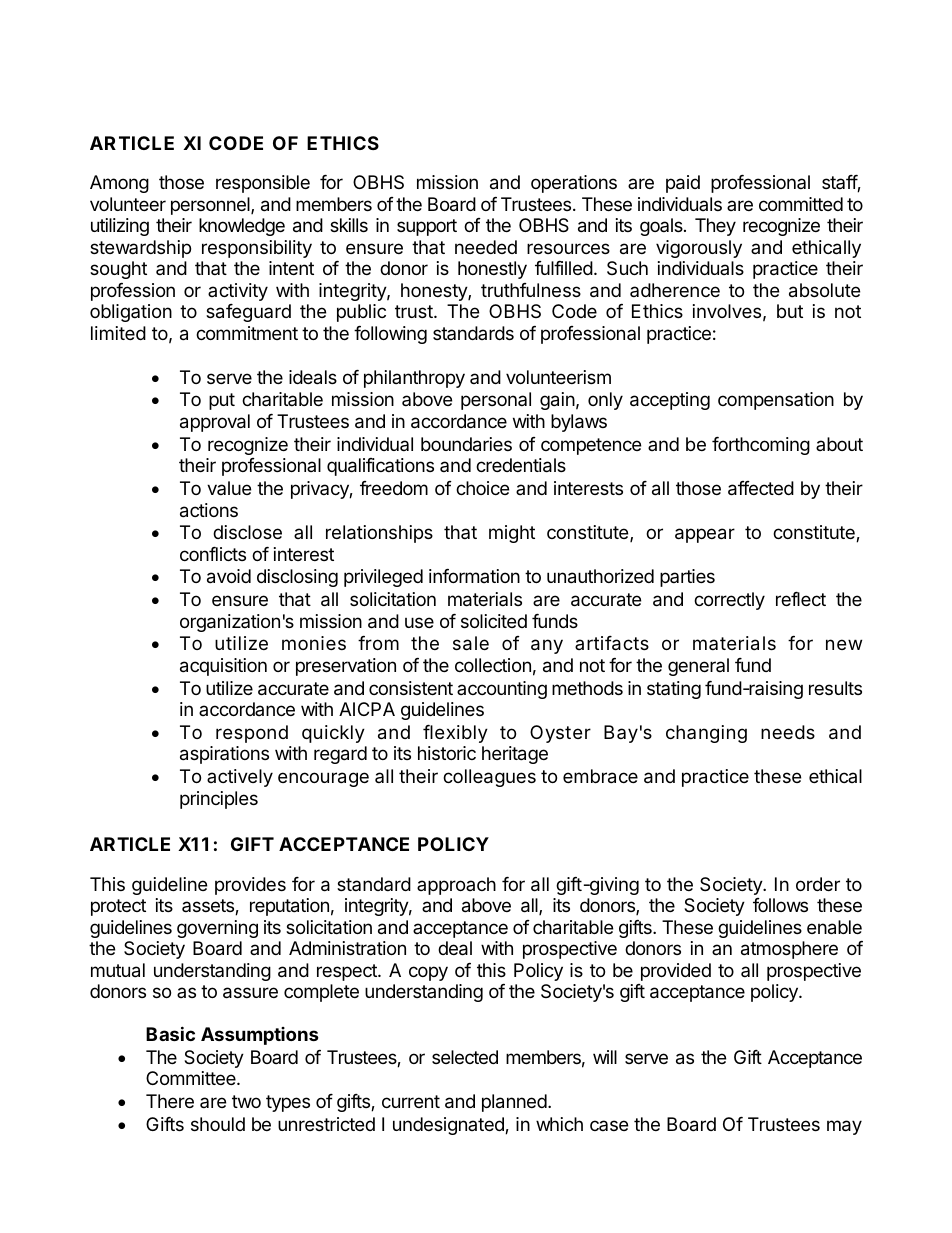  What do you see at coordinates (486, 247) in the screenshot?
I see `needed` at bounding box center [486, 247].
